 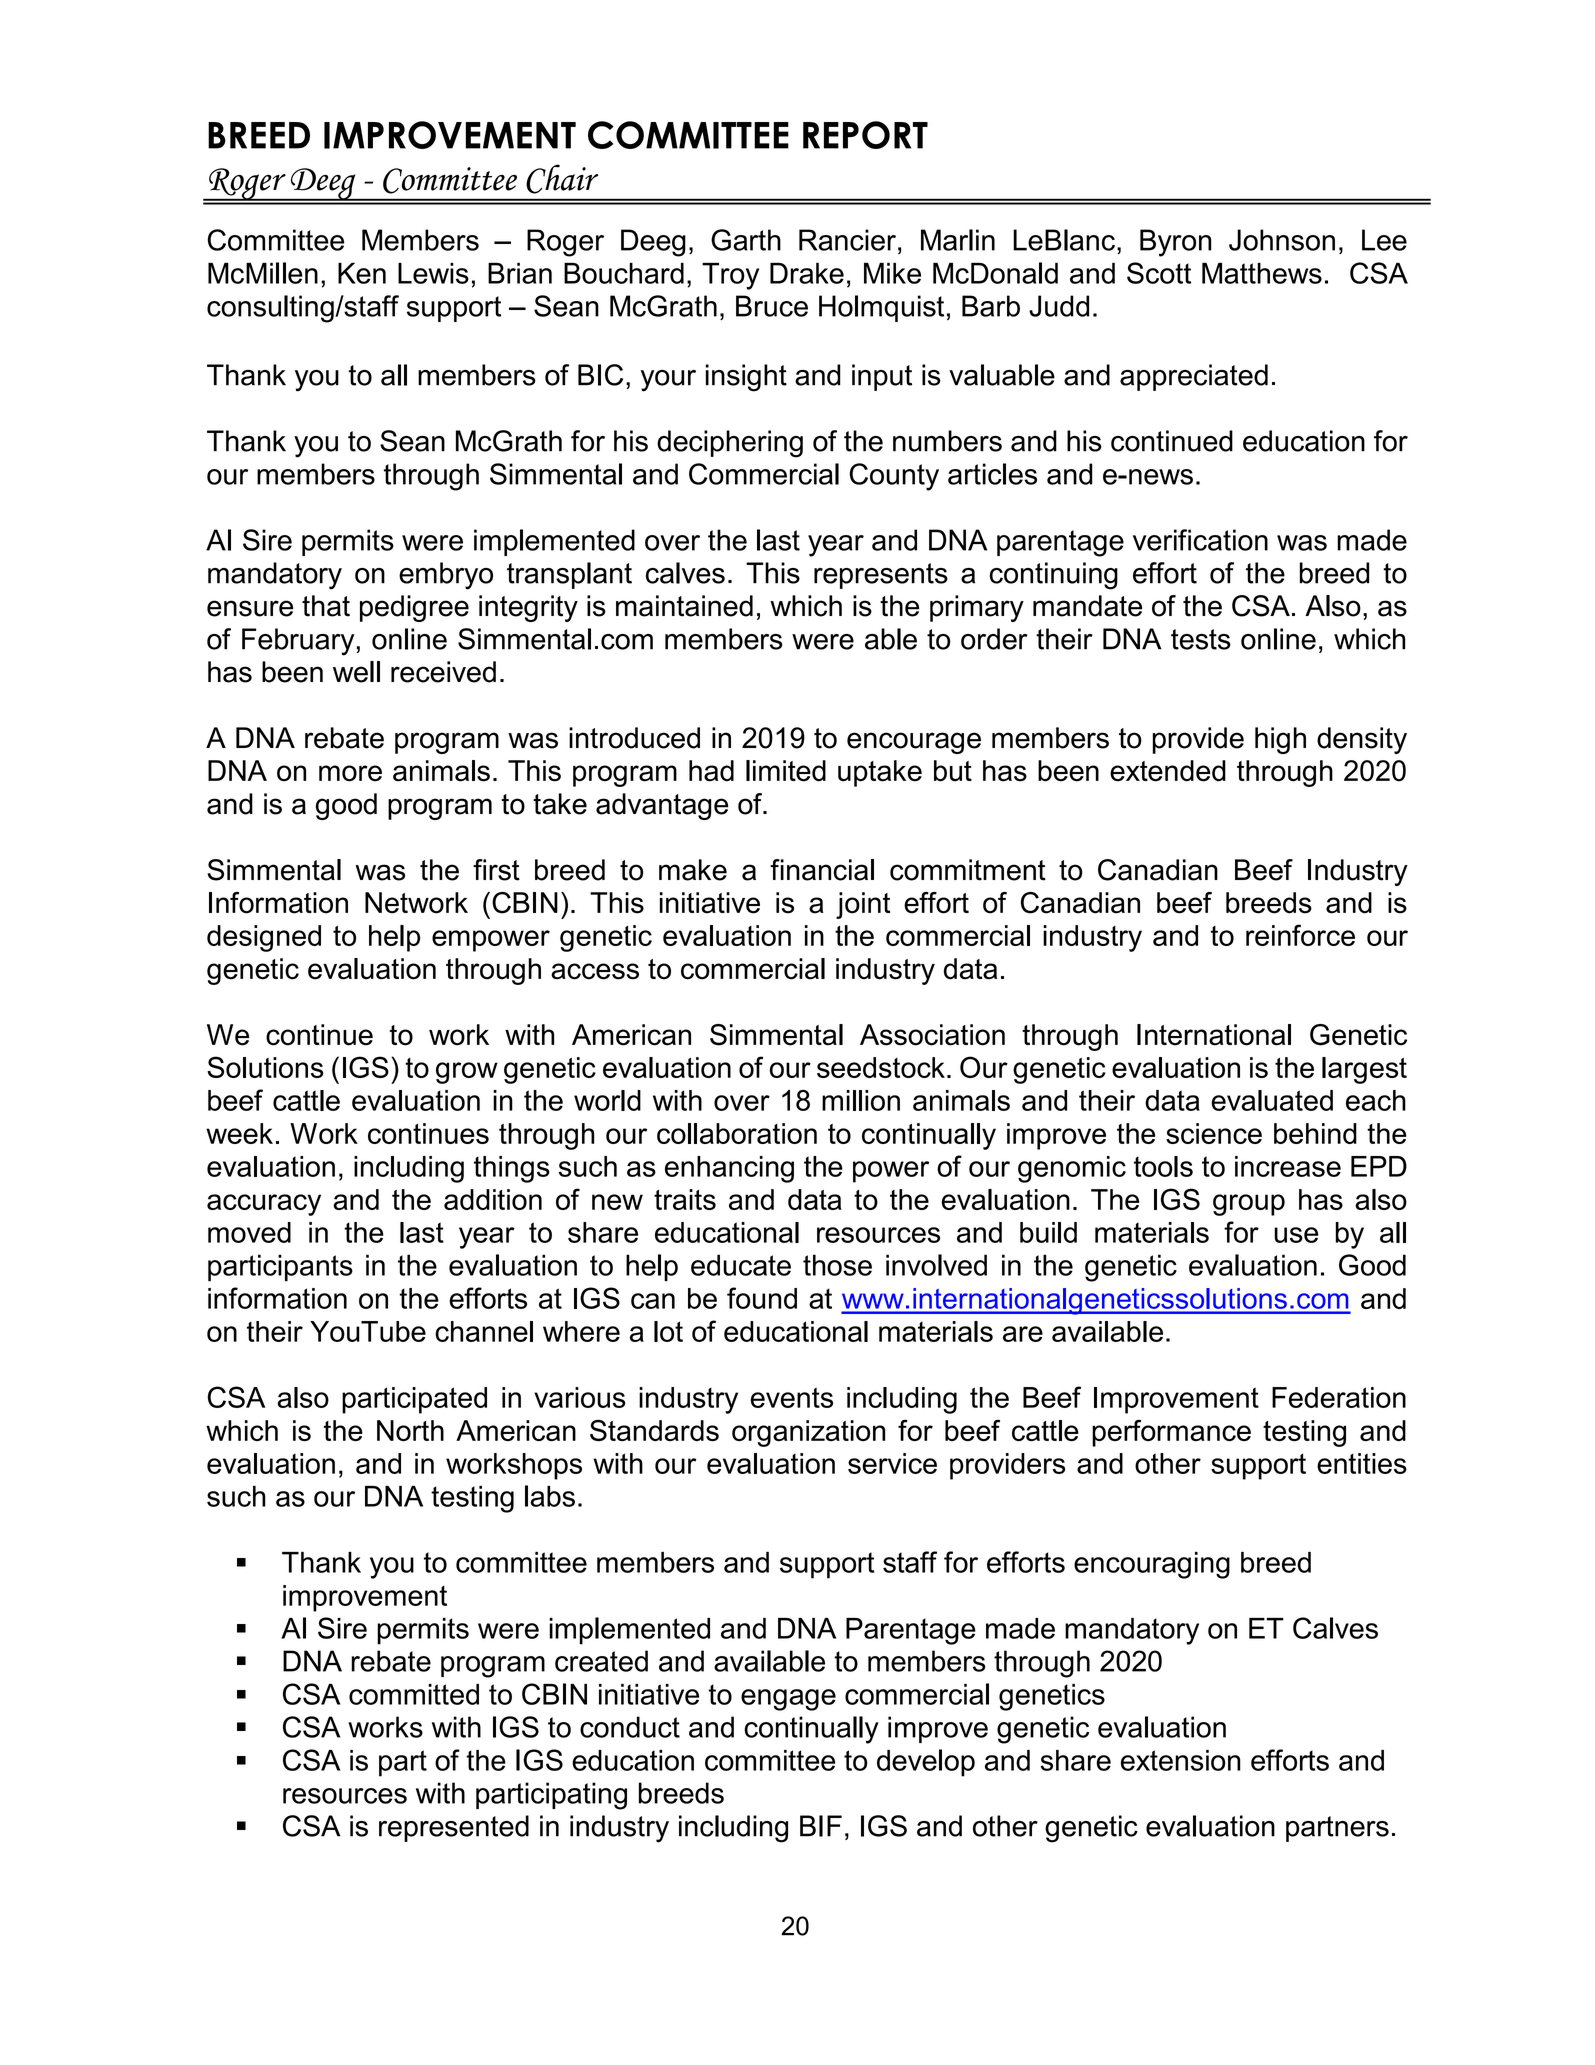 I want to click on Ken, so click(x=362, y=273).
